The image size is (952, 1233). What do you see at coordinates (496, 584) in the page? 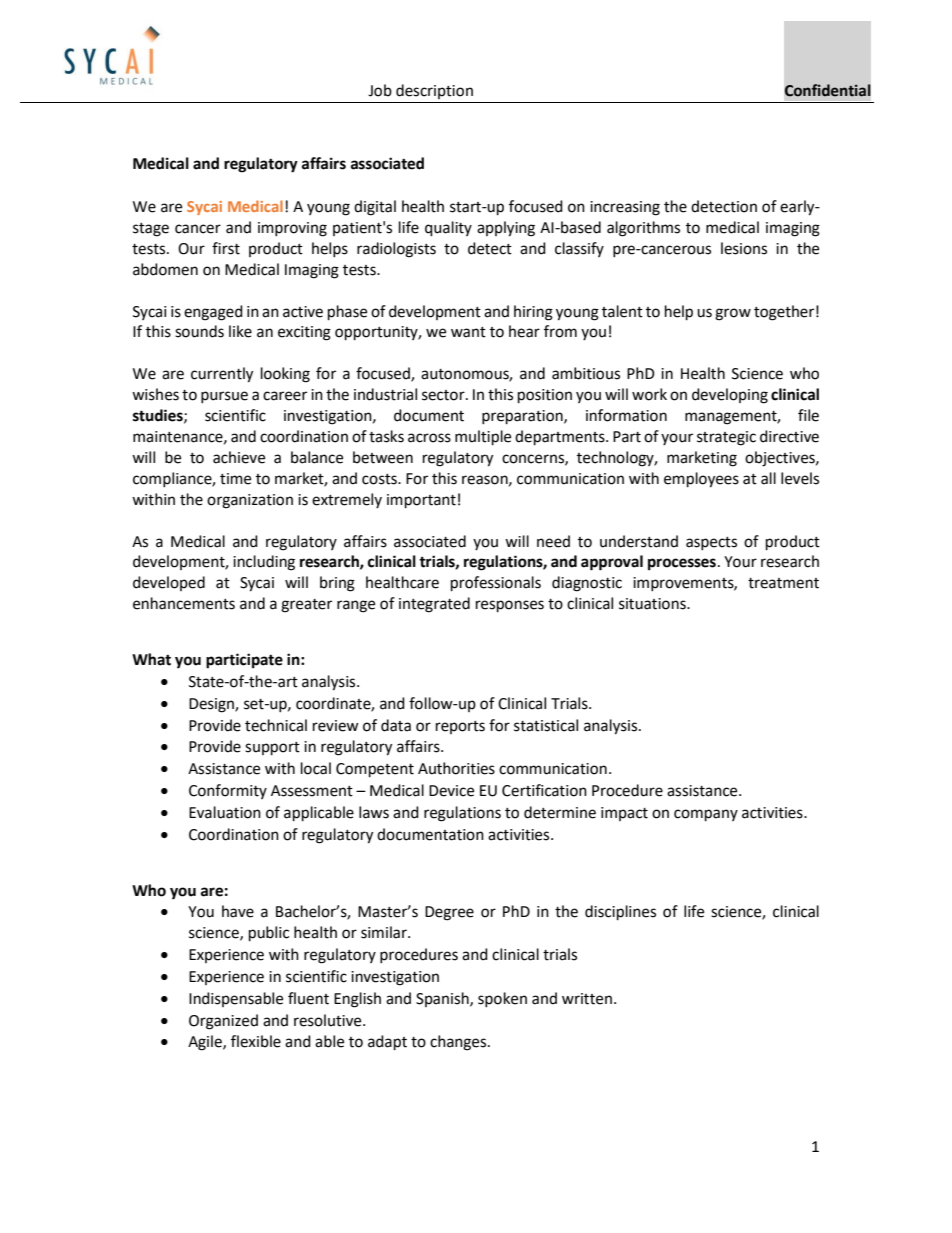
I see `professionals` at bounding box center [496, 584].
